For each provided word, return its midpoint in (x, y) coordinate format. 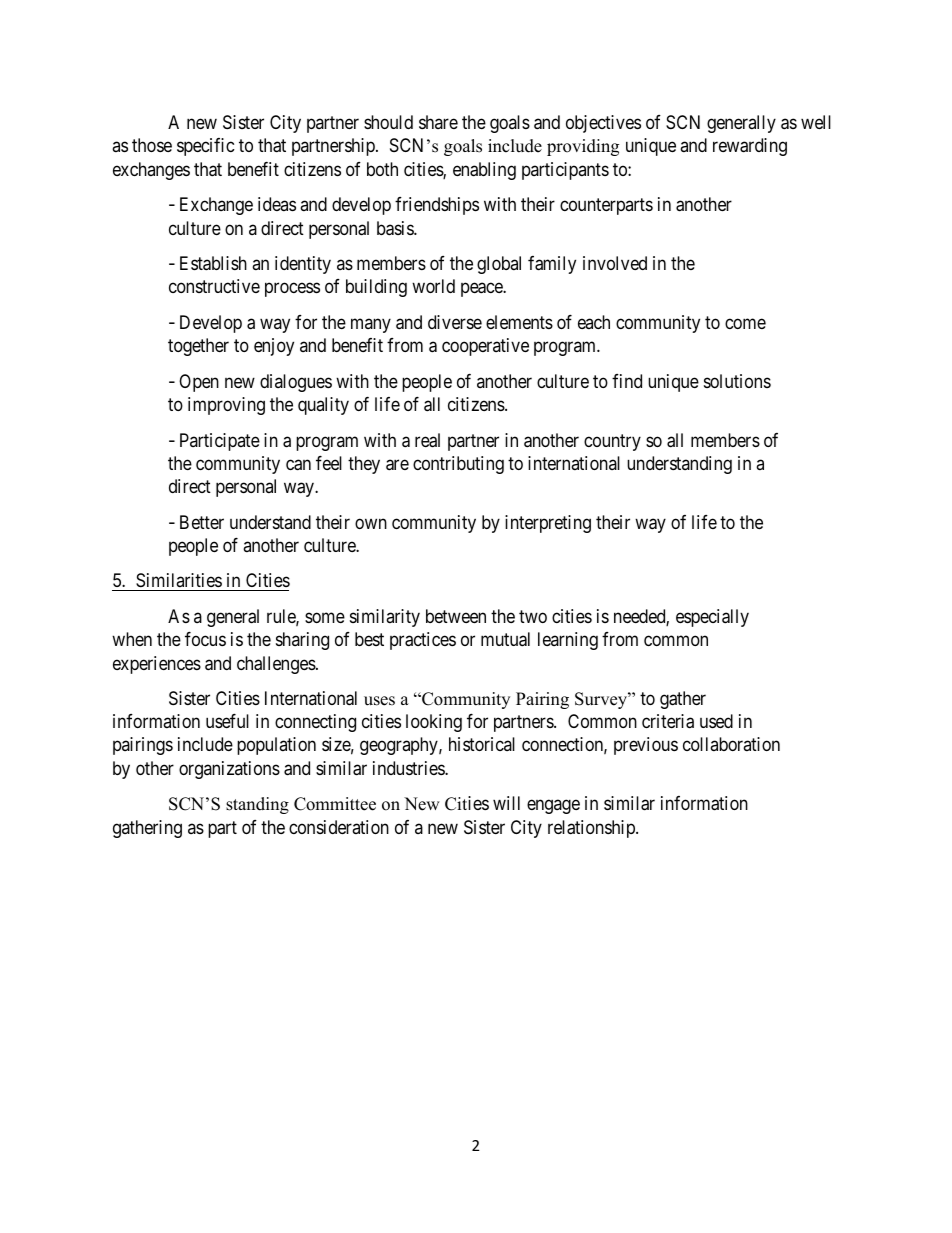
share (438, 122)
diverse (455, 322)
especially (712, 618)
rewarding (750, 147)
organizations (229, 770)
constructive (214, 286)
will (506, 803)
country (612, 442)
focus (205, 639)
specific (206, 147)
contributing (458, 465)
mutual (505, 639)
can (298, 465)
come (745, 323)
